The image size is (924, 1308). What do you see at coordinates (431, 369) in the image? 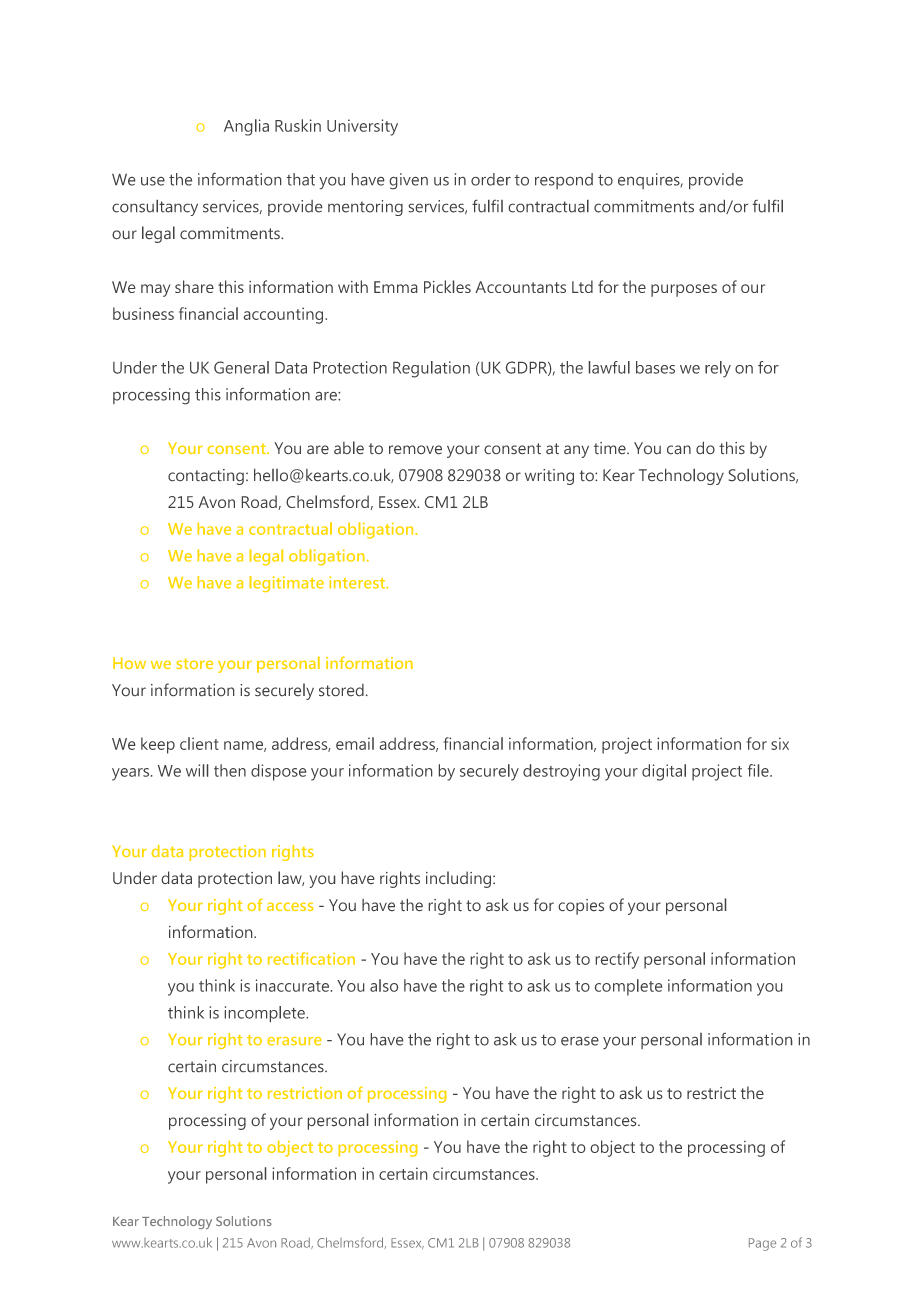
I see `Regulation` at bounding box center [431, 369].
